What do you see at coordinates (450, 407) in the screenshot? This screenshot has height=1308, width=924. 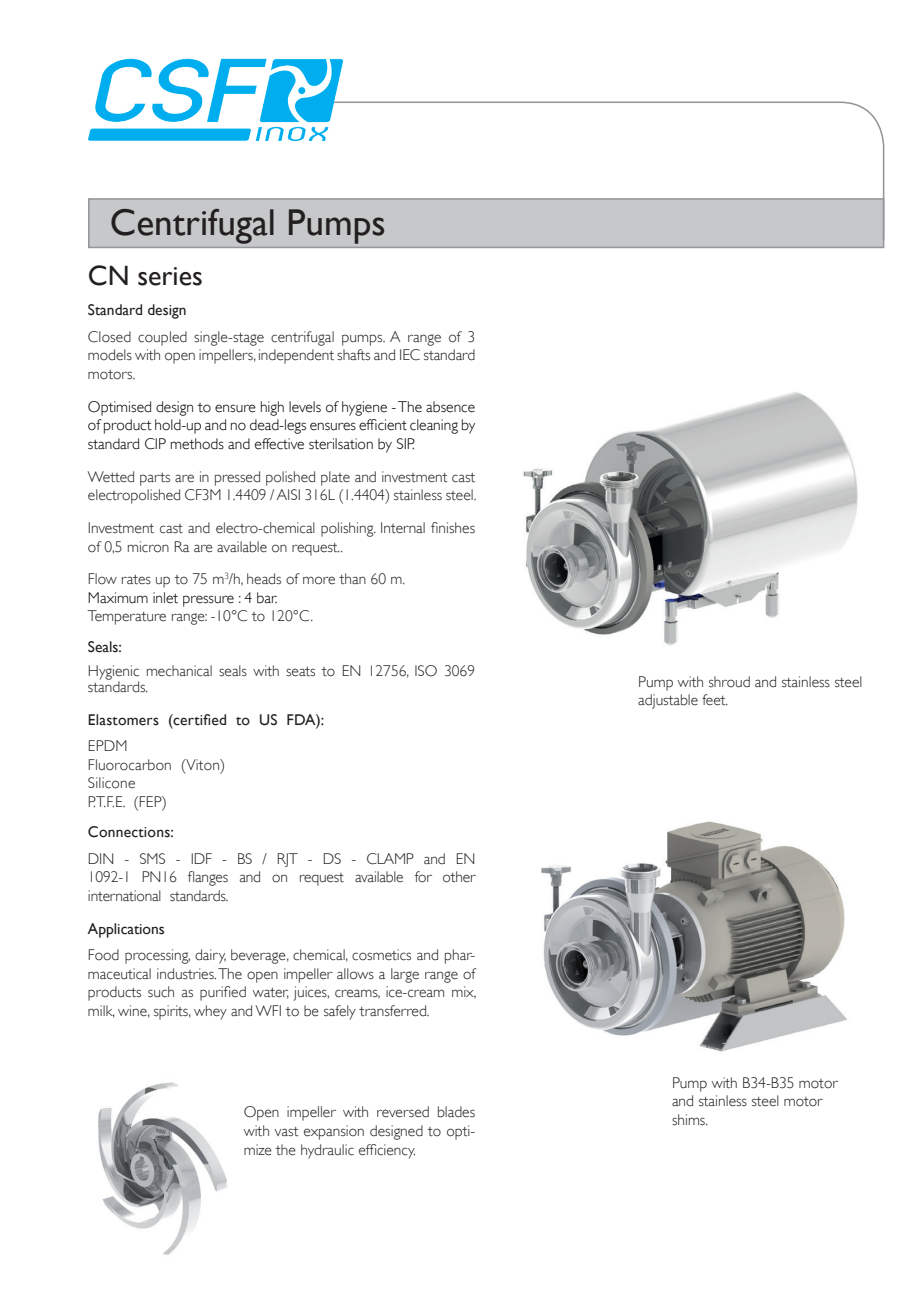 I see `absence` at bounding box center [450, 407].
